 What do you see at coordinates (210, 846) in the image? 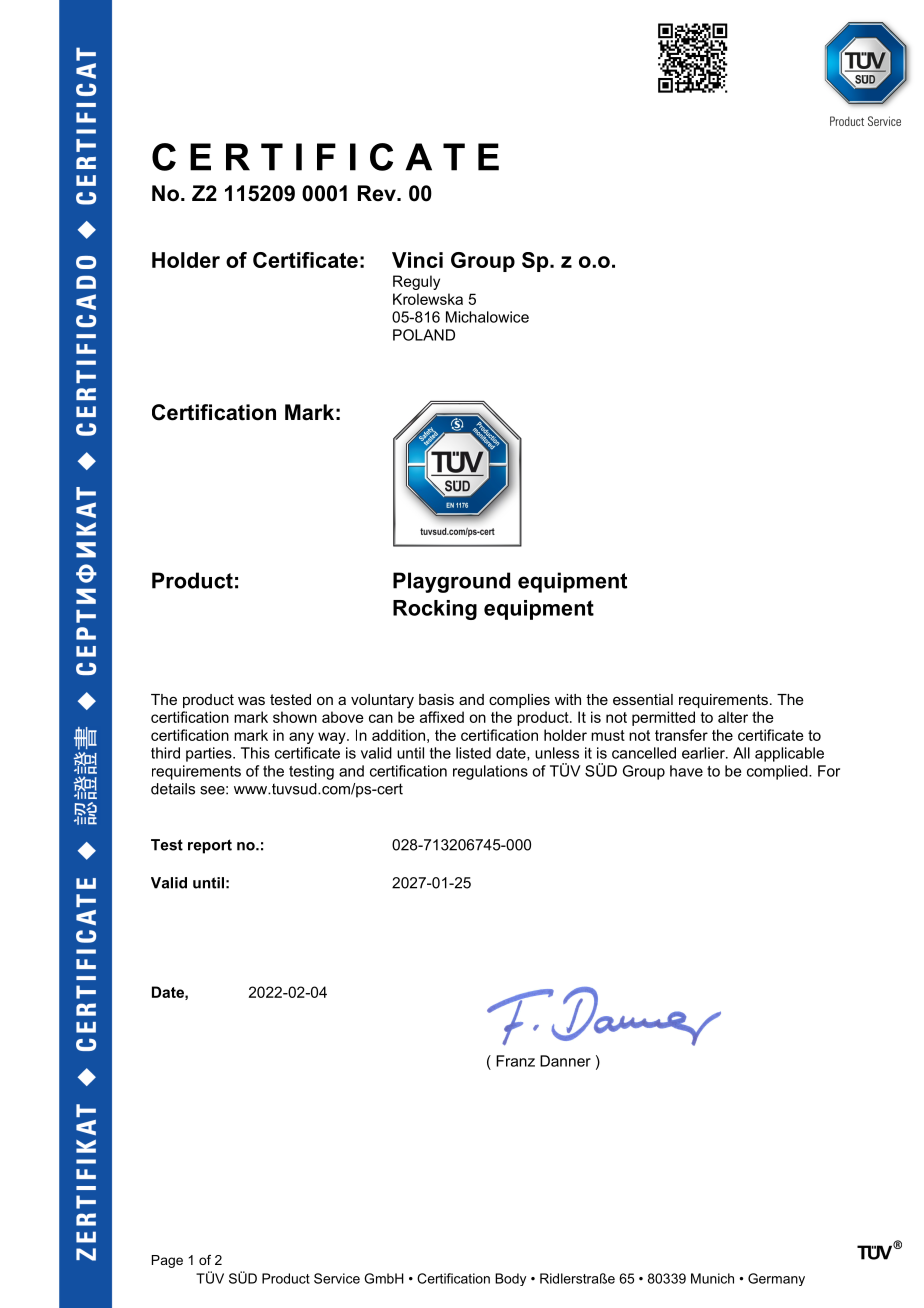
I see `report` at bounding box center [210, 846].
